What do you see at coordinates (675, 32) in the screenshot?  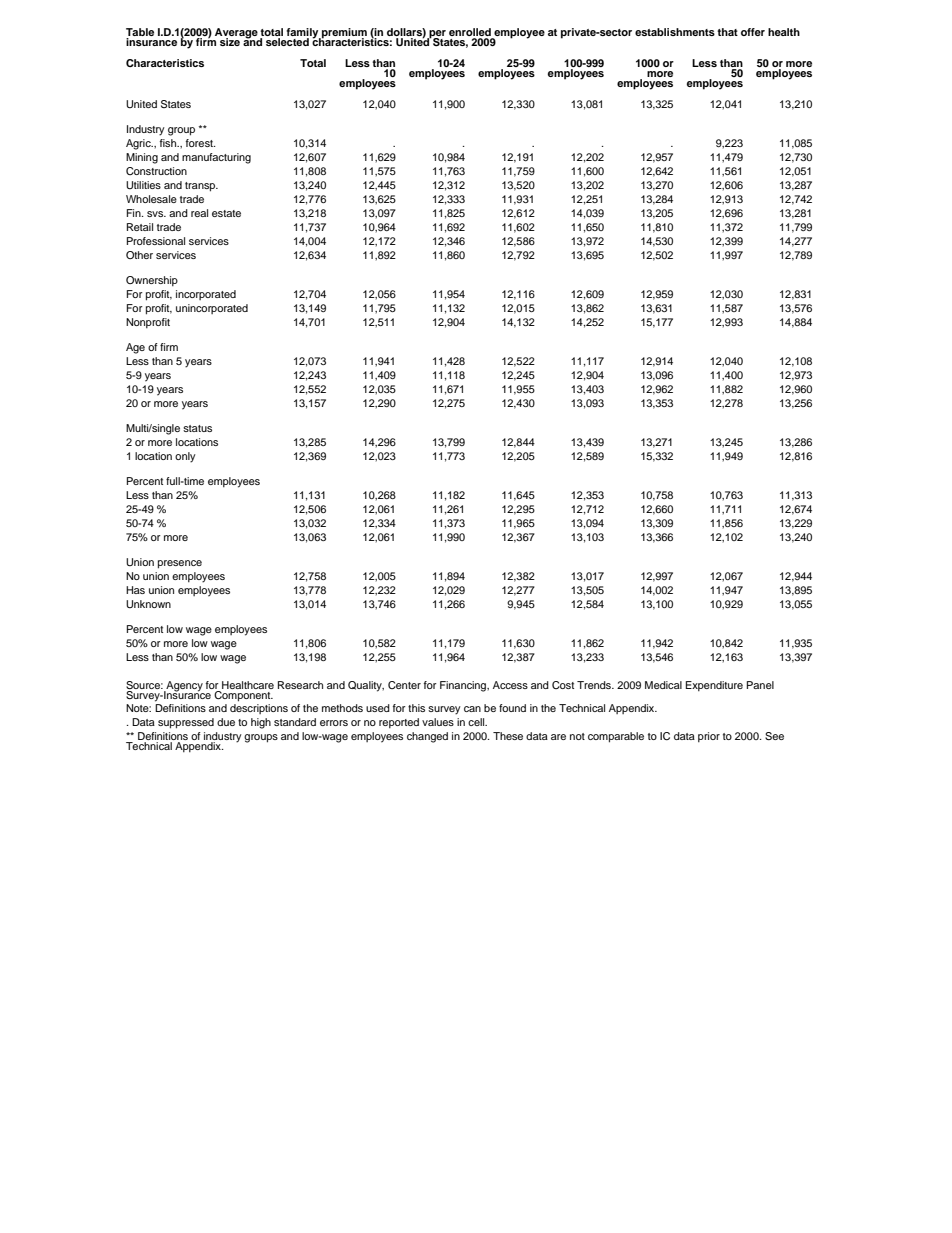 I see `establishments` at bounding box center [675, 32].
